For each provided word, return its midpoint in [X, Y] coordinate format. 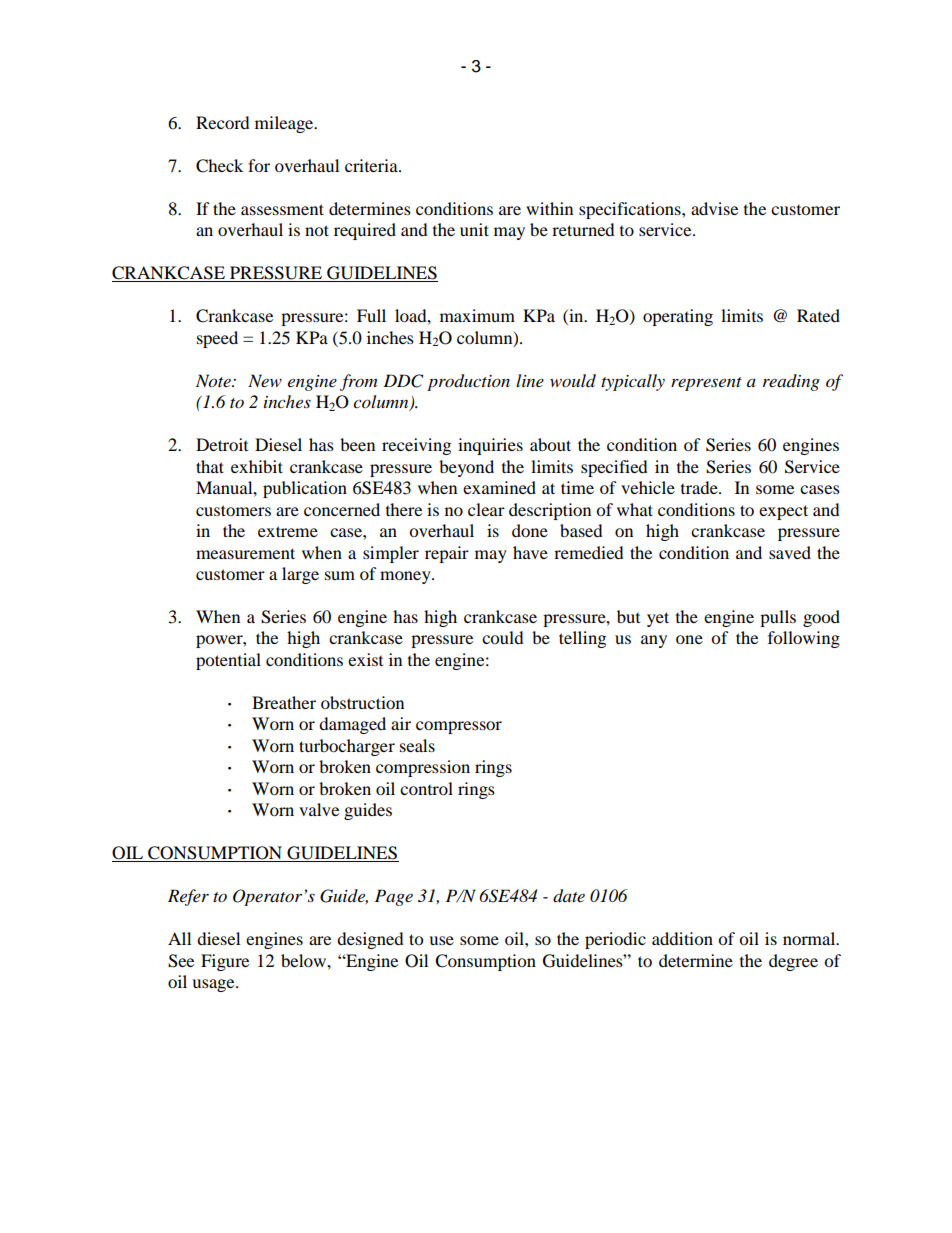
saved [790, 552]
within [549, 208]
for [259, 165]
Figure [225, 962]
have [530, 552]
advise [714, 208]
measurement [245, 553]
